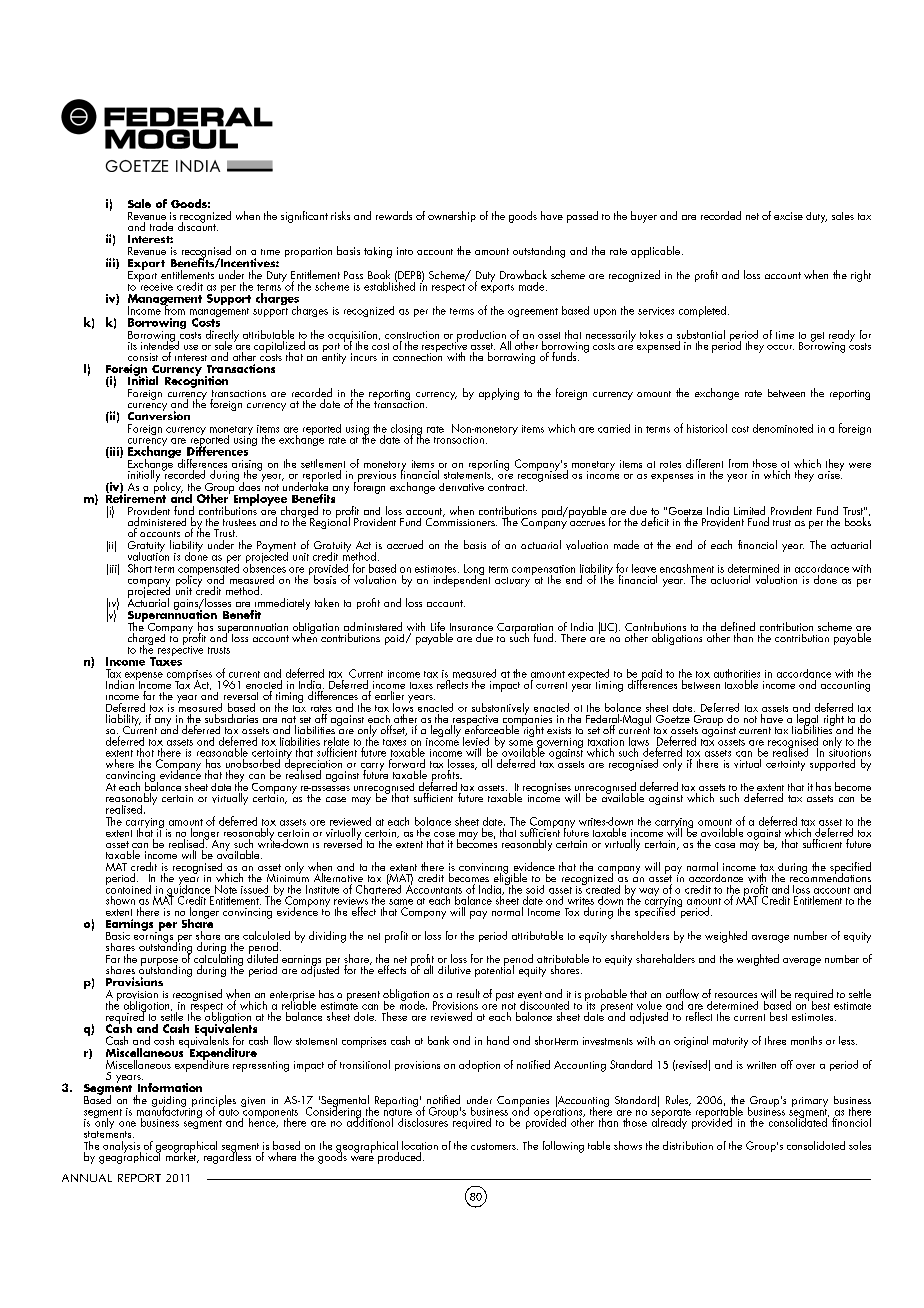 The width and height of the page is (924, 1308). I want to click on derivative, so click(461, 487).
